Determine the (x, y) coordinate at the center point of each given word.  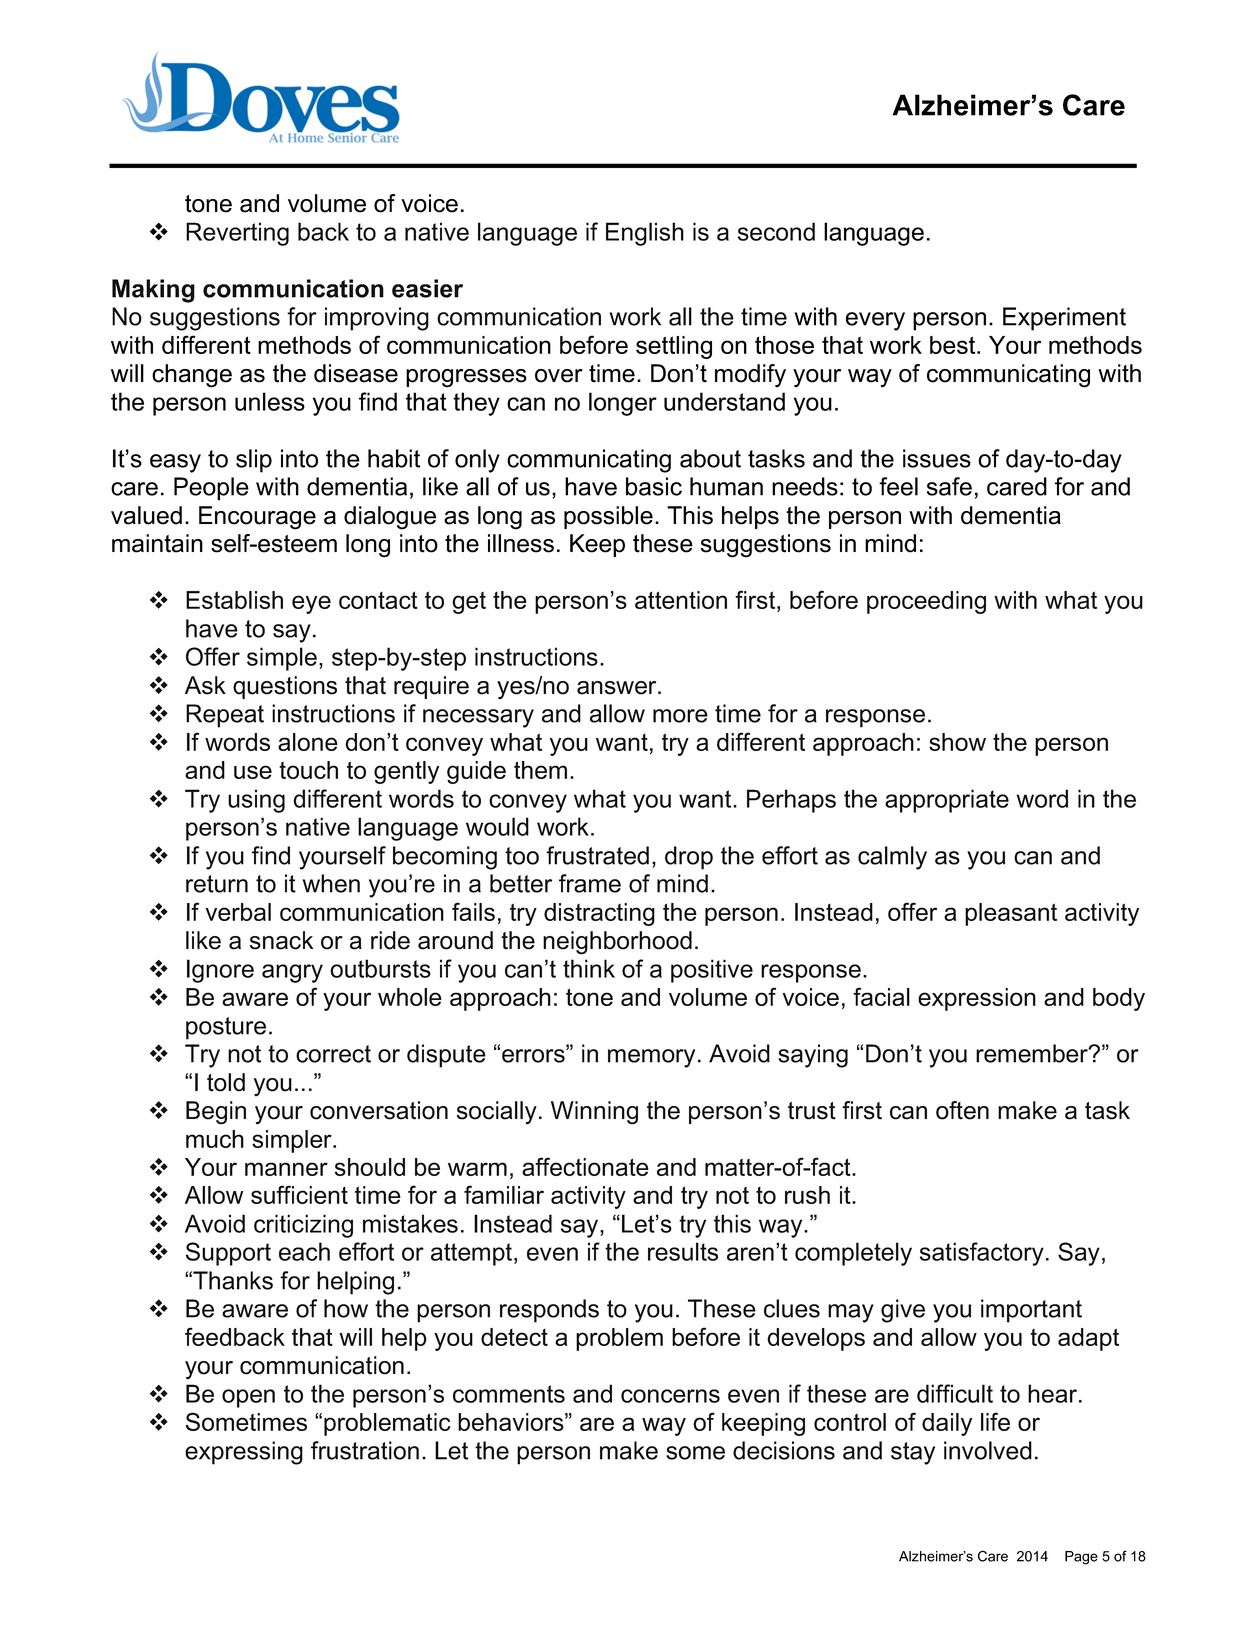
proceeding (926, 602)
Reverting (237, 234)
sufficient (299, 1194)
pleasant (1011, 914)
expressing (244, 1453)
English (645, 234)
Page (1081, 1558)
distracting (599, 914)
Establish (234, 600)
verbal (238, 912)
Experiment (1064, 319)
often (962, 1110)
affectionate (585, 1166)
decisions (784, 1450)
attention (681, 600)
